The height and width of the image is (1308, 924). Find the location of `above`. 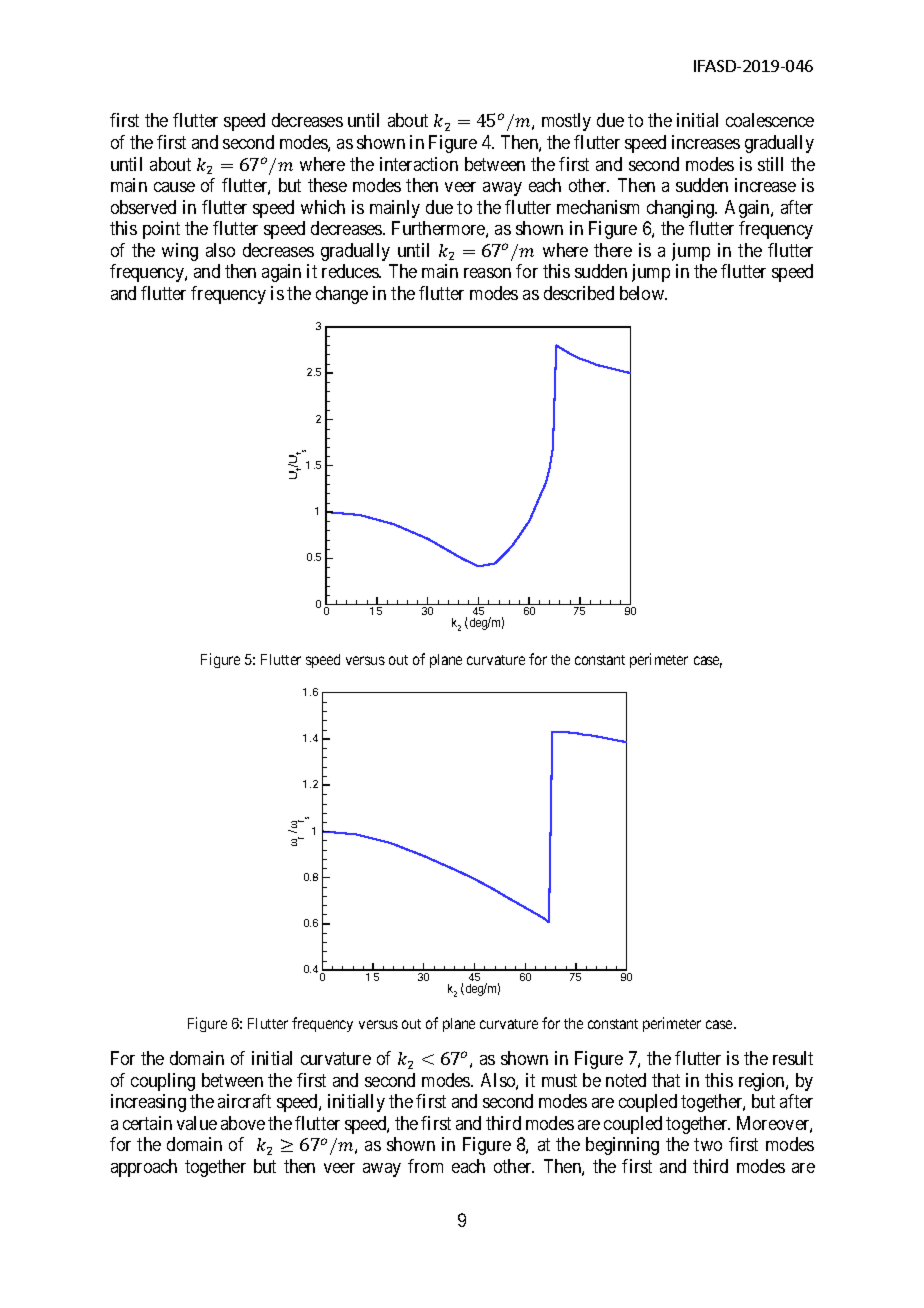

above is located at coordinates (243, 1123).
